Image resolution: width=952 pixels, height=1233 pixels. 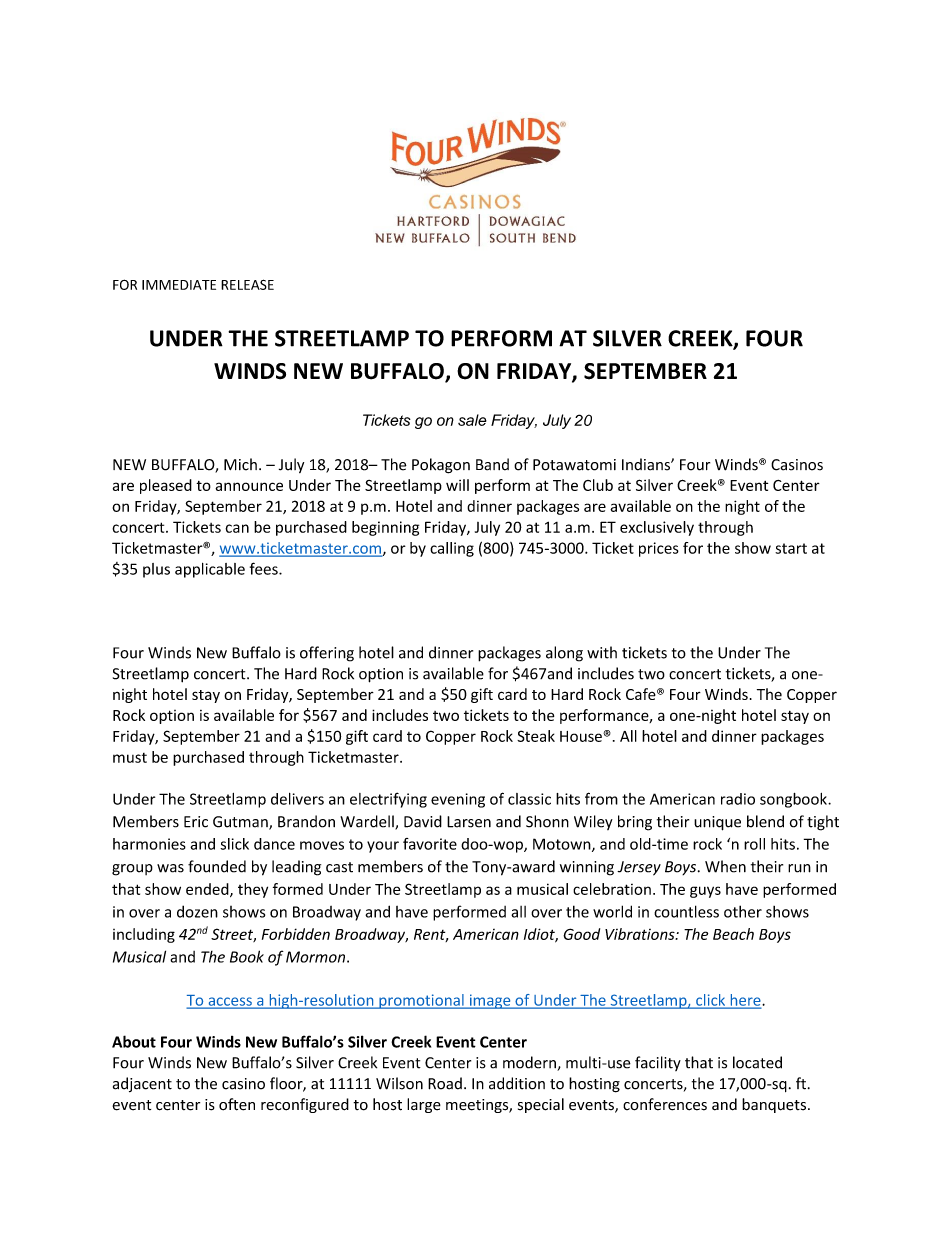 I want to click on ended, so click(x=208, y=890).
